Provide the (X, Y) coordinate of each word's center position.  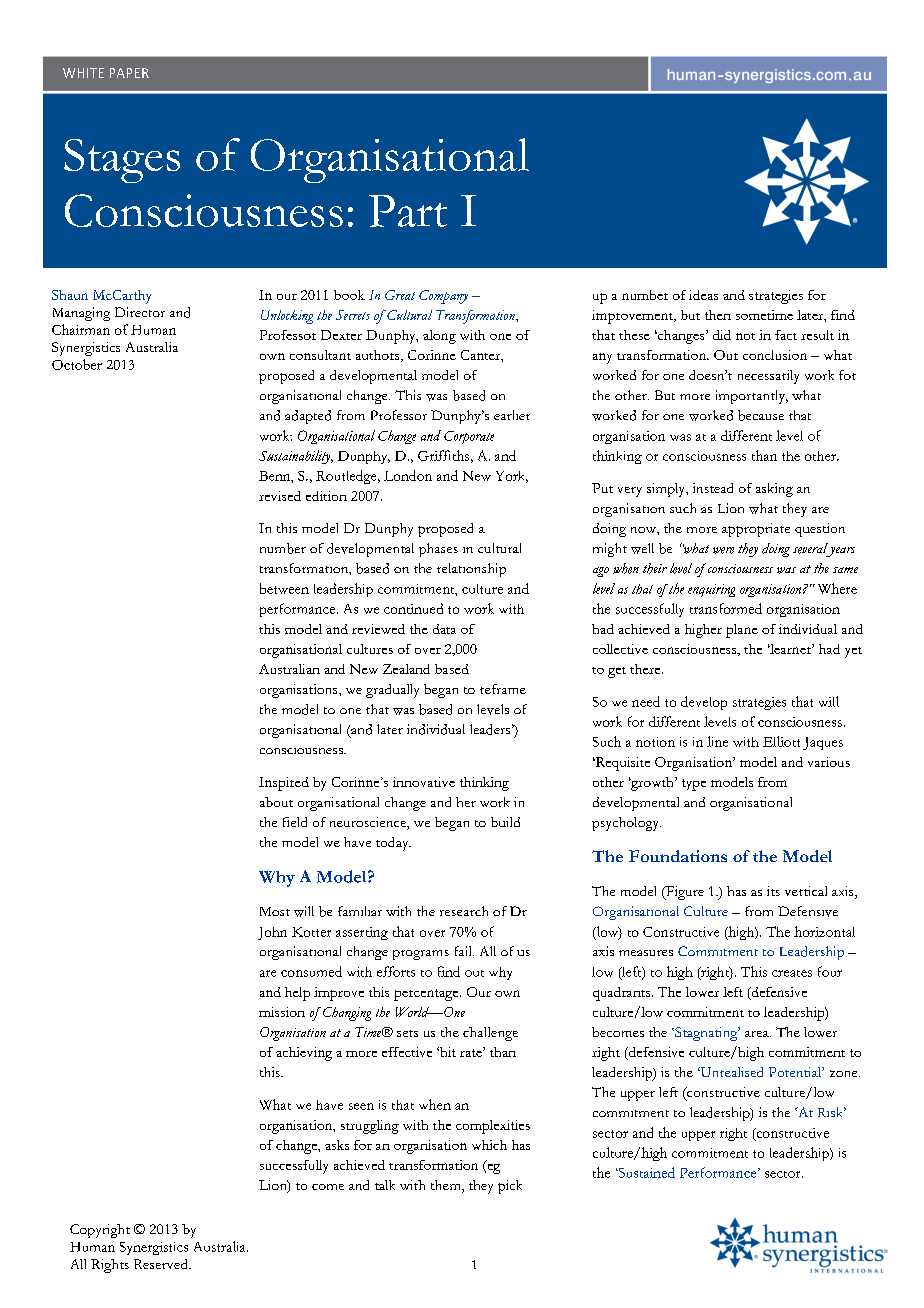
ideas (703, 295)
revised (280, 496)
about (276, 802)
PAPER (129, 73)
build (505, 822)
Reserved (162, 1264)
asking (774, 490)
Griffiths (443, 455)
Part (408, 211)
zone (845, 1073)
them (447, 1186)
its (773, 891)
